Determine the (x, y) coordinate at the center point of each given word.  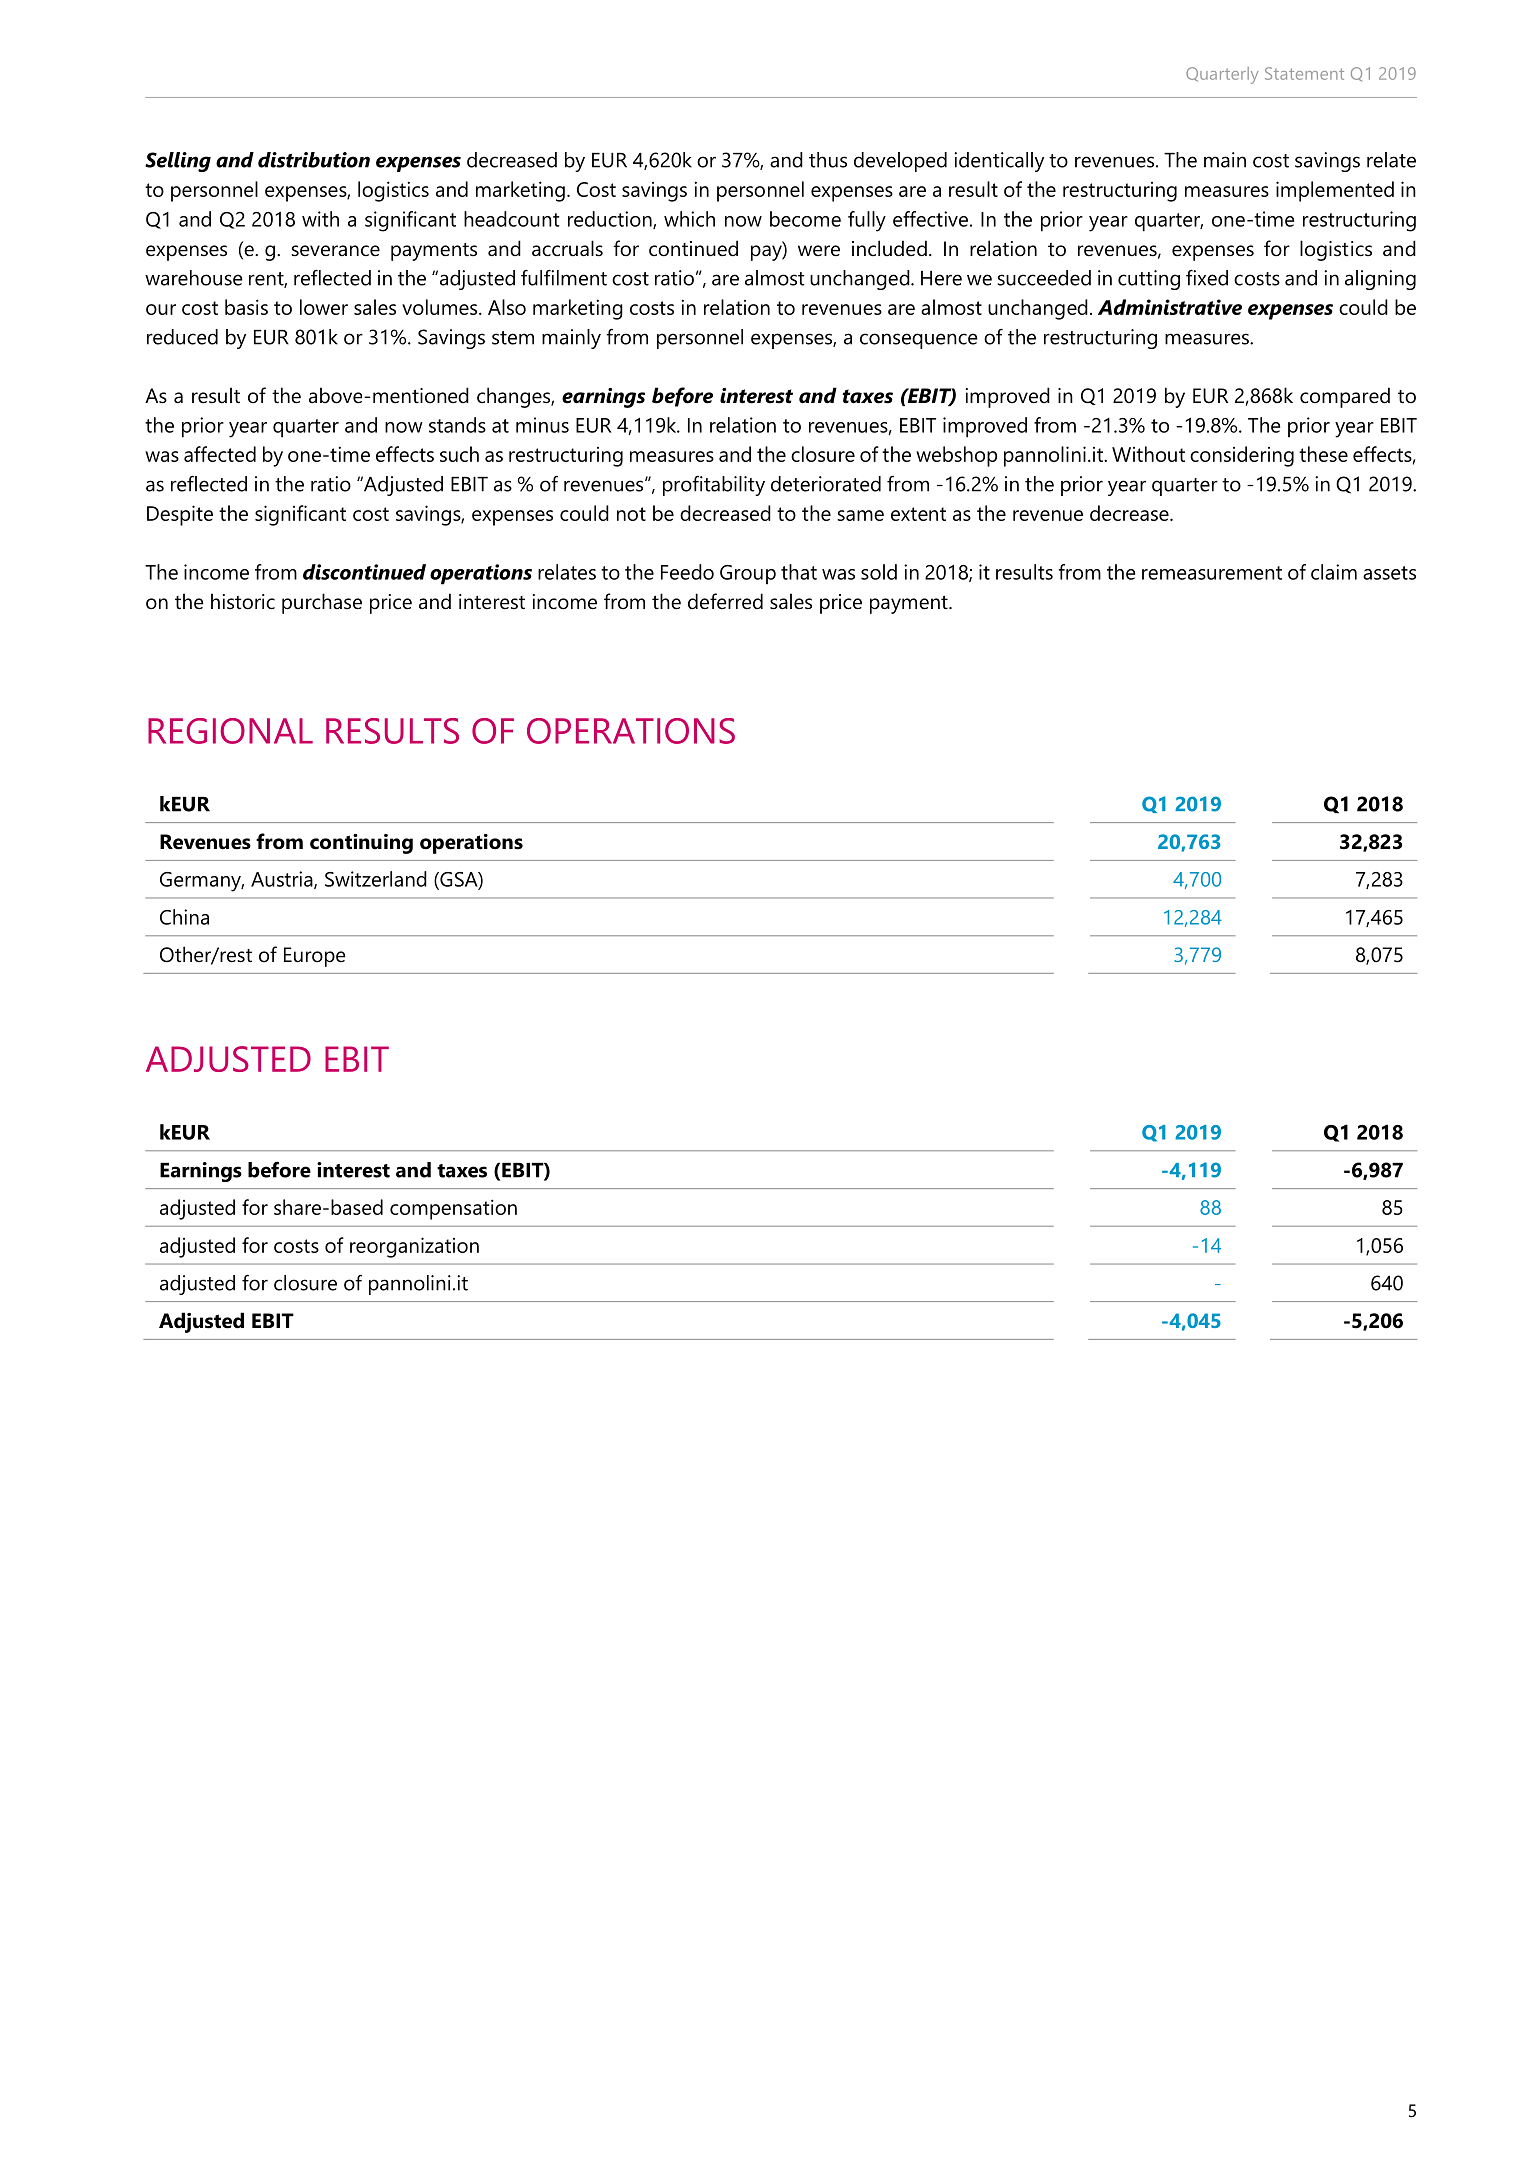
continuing (361, 844)
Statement (1304, 73)
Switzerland (376, 879)
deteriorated (826, 484)
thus (828, 160)
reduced (182, 337)
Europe (315, 957)
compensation (453, 1209)
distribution (314, 160)
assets (1389, 573)
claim (1334, 572)
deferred (725, 601)
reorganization (414, 1247)
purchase (322, 603)
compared (1345, 397)
